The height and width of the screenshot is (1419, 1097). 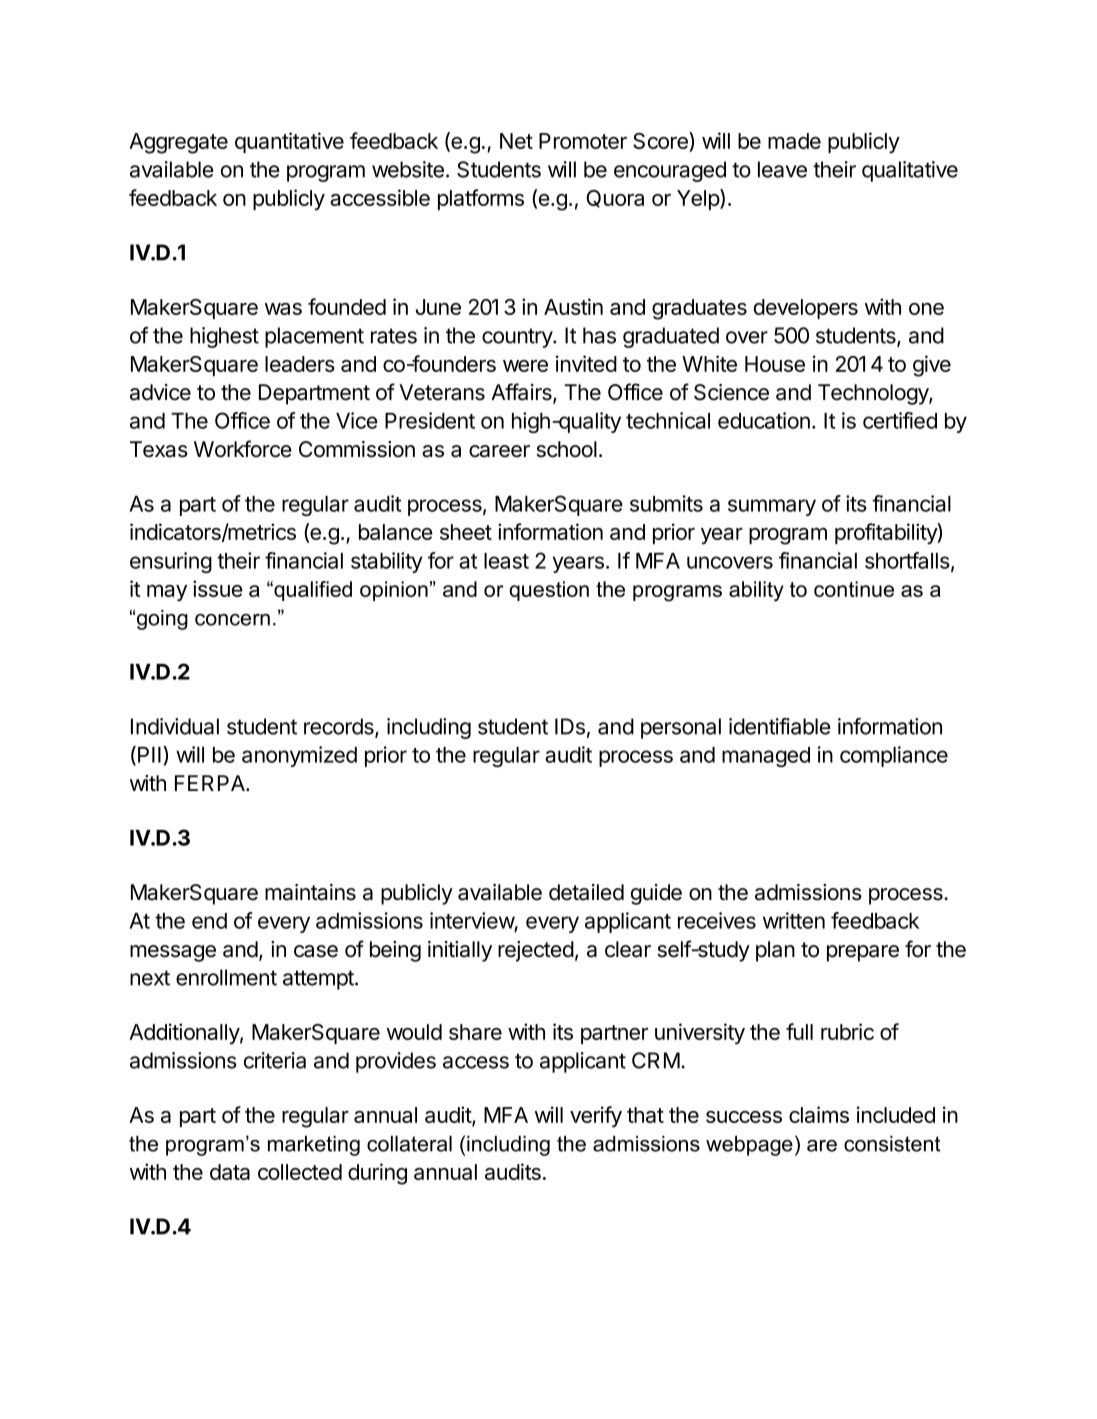 What do you see at coordinates (549, 591) in the screenshot?
I see `question` at bounding box center [549, 591].
